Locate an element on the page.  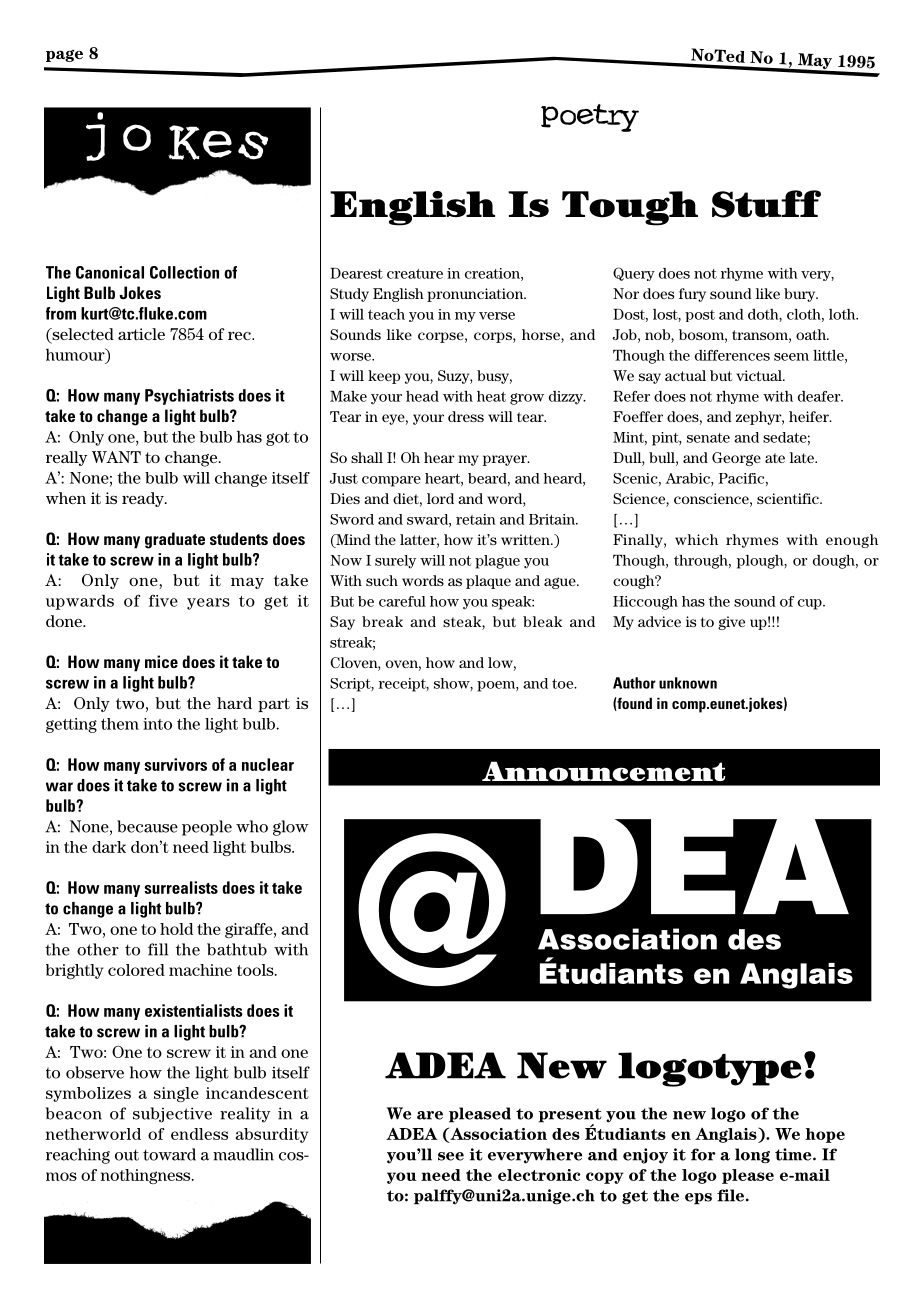
because is located at coordinates (147, 826).
